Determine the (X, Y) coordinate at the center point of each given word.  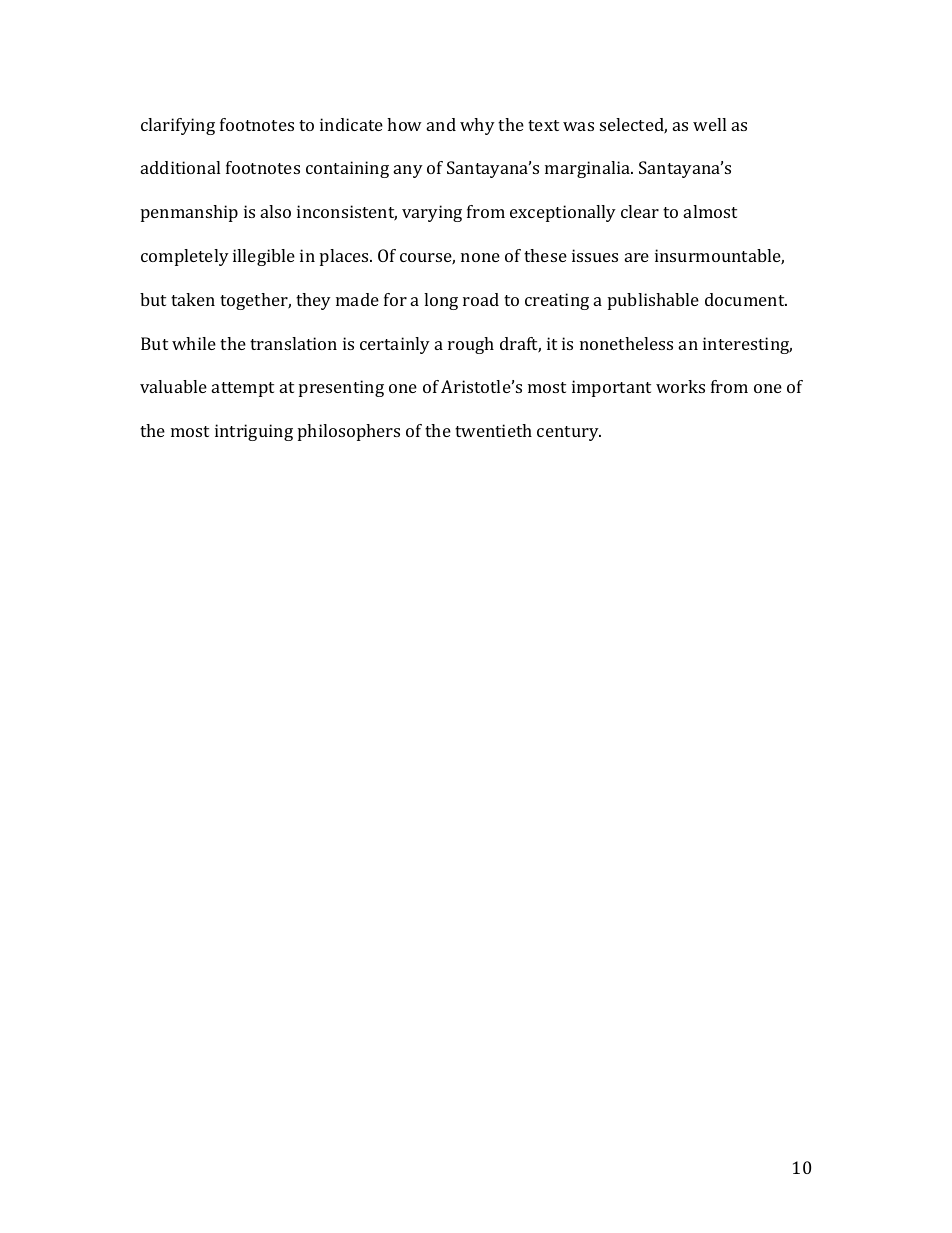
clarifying (178, 126)
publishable (653, 301)
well (709, 124)
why (477, 126)
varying (432, 213)
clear (640, 211)
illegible (264, 257)
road (481, 299)
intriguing (254, 432)
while (194, 343)
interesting (747, 345)
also (276, 211)
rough (471, 345)
